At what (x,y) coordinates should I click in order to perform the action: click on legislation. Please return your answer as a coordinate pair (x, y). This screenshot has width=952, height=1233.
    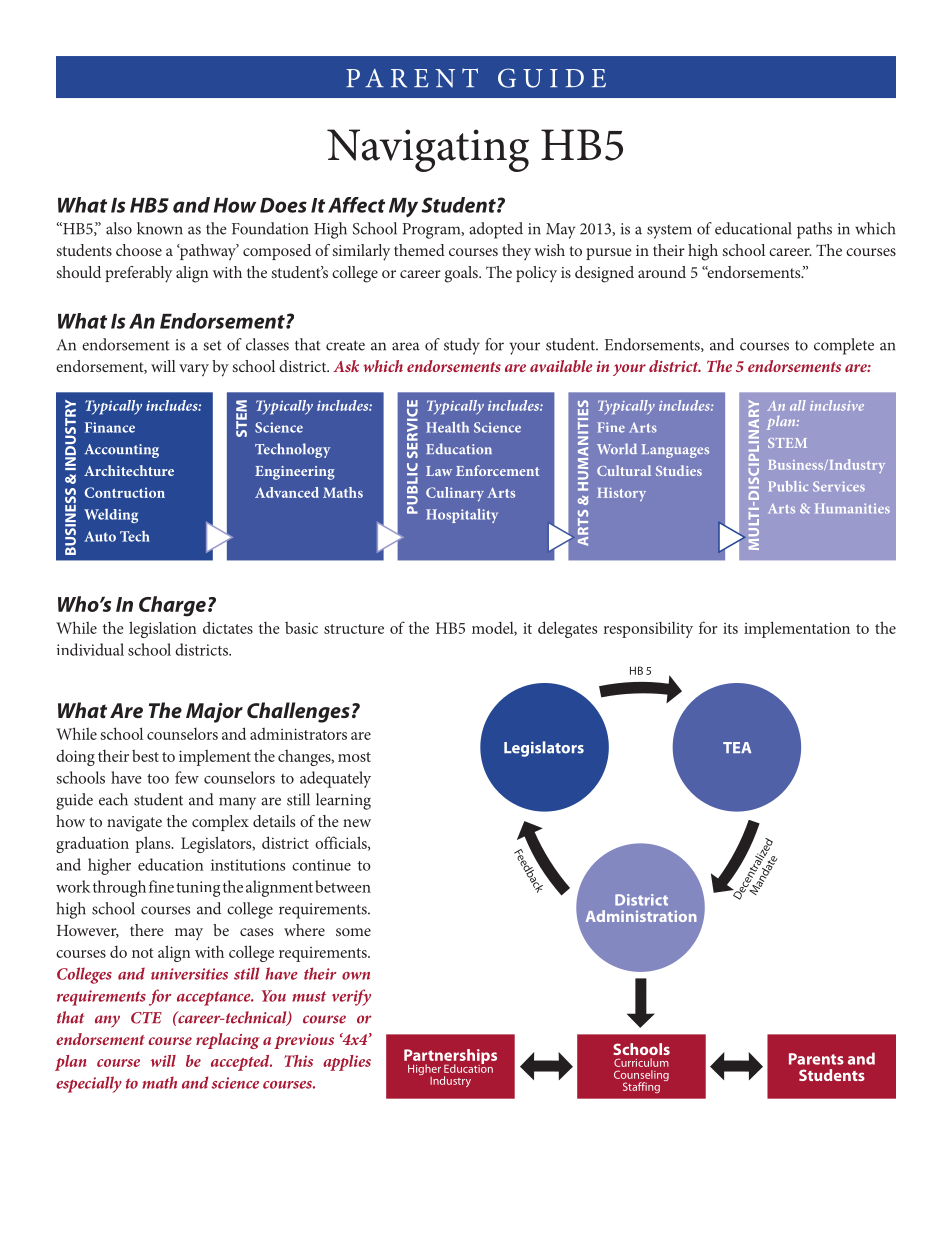
    Looking at the image, I should click on (163, 629).
